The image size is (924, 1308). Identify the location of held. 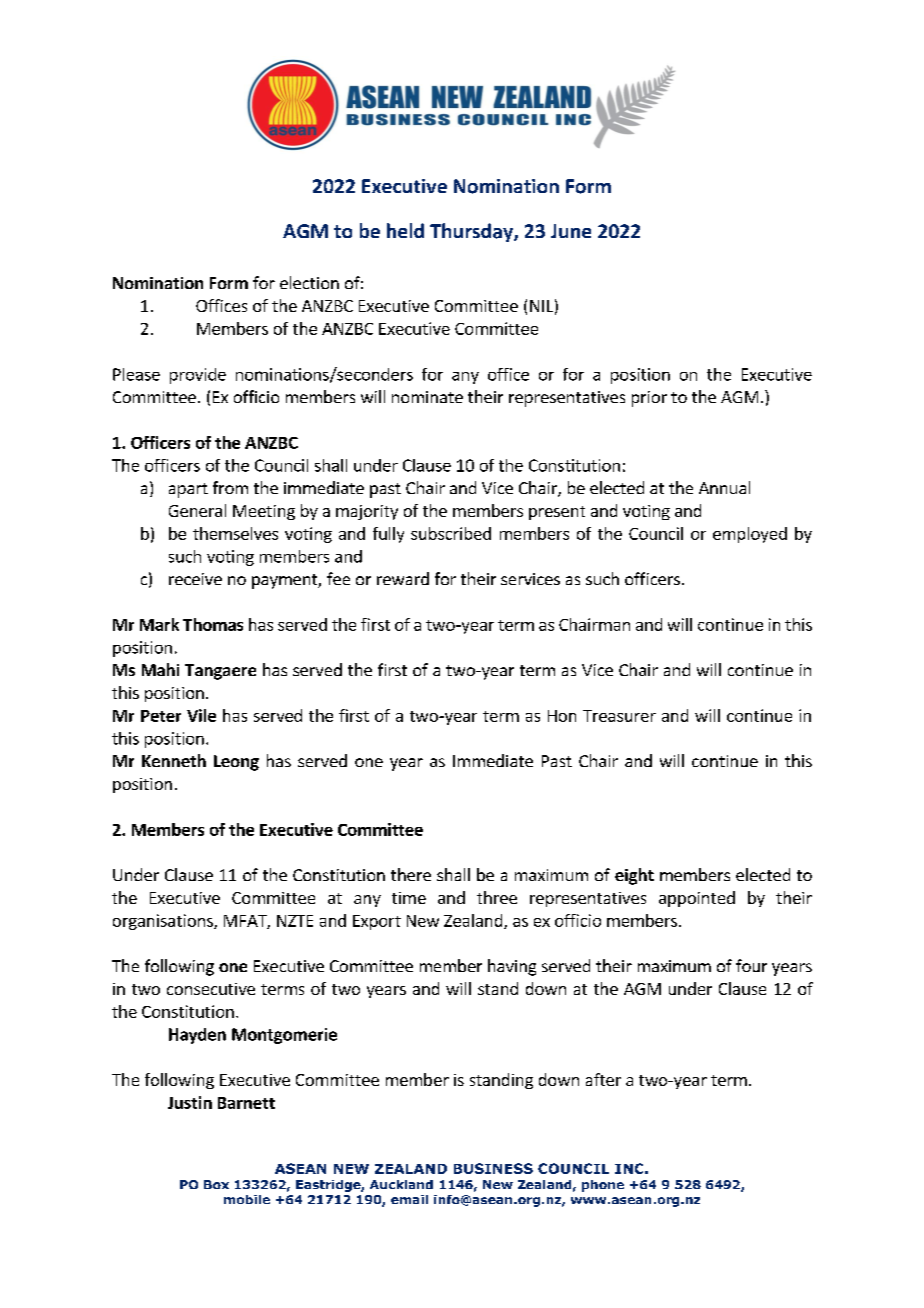
(405, 230).
